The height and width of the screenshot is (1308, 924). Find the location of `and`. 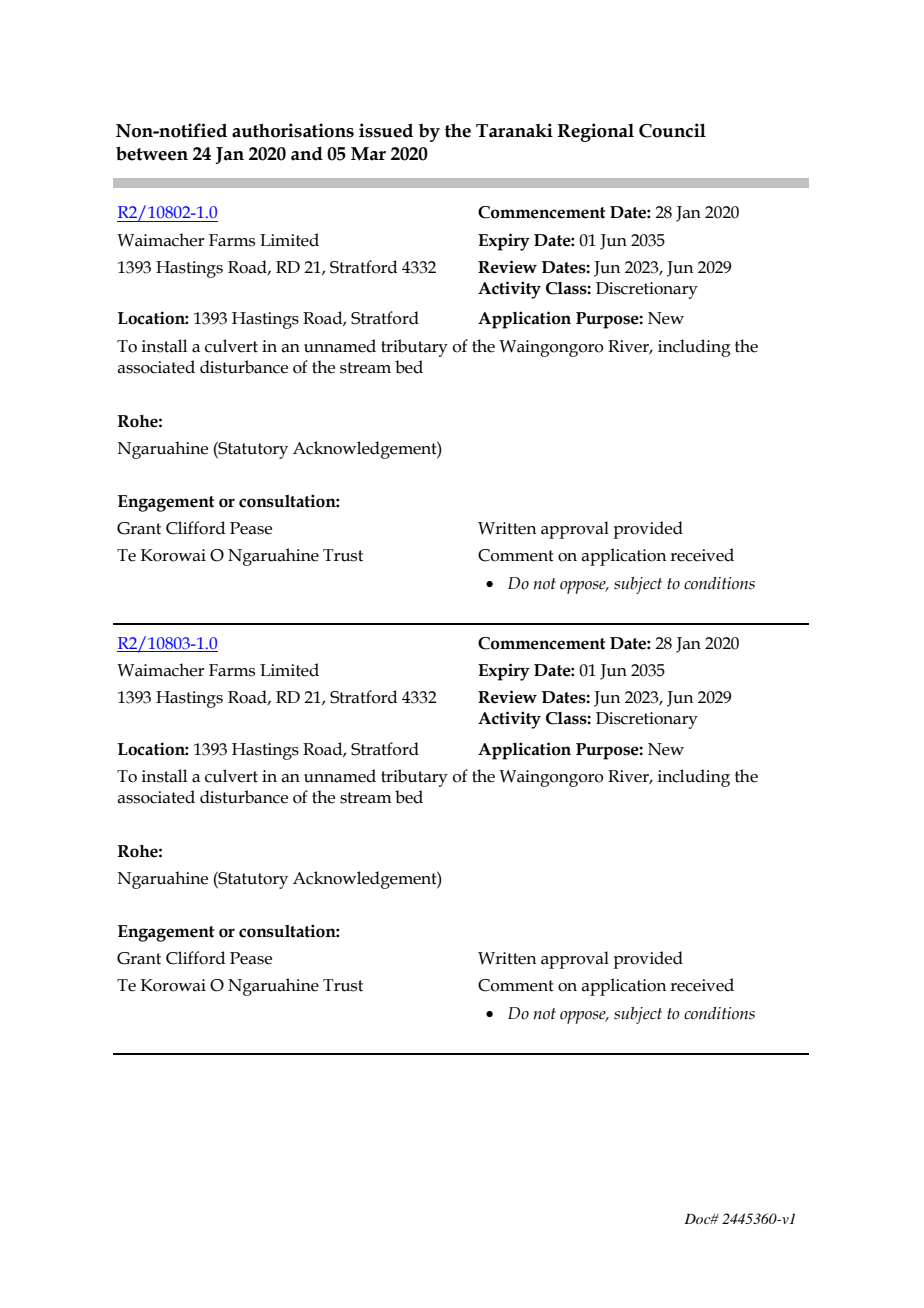

and is located at coordinates (307, 153).
